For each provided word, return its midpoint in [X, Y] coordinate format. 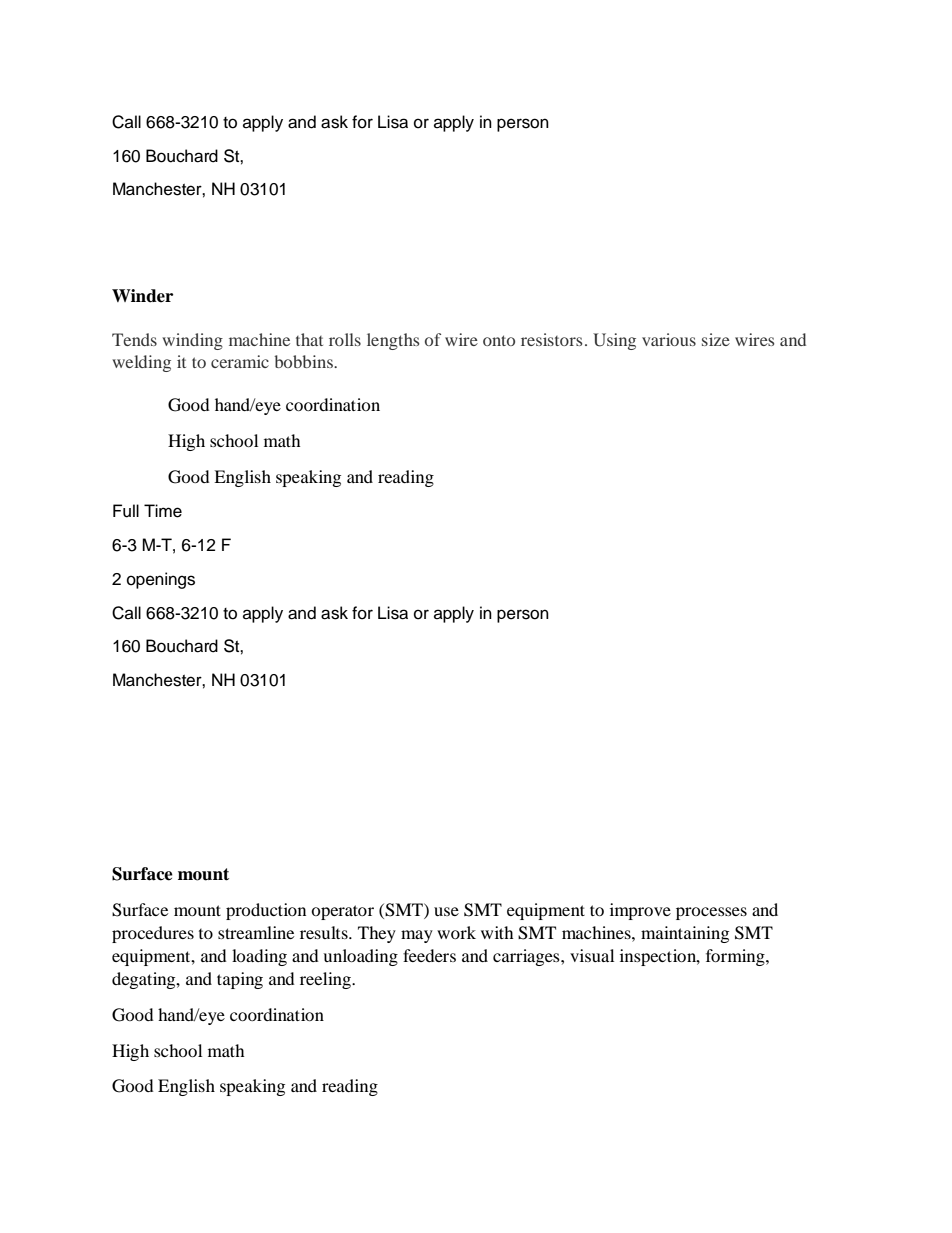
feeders [429, 955]
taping [240, 980]
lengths [393, 341]
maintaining [685, 934]
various [669, 339]
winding [192, 341]
